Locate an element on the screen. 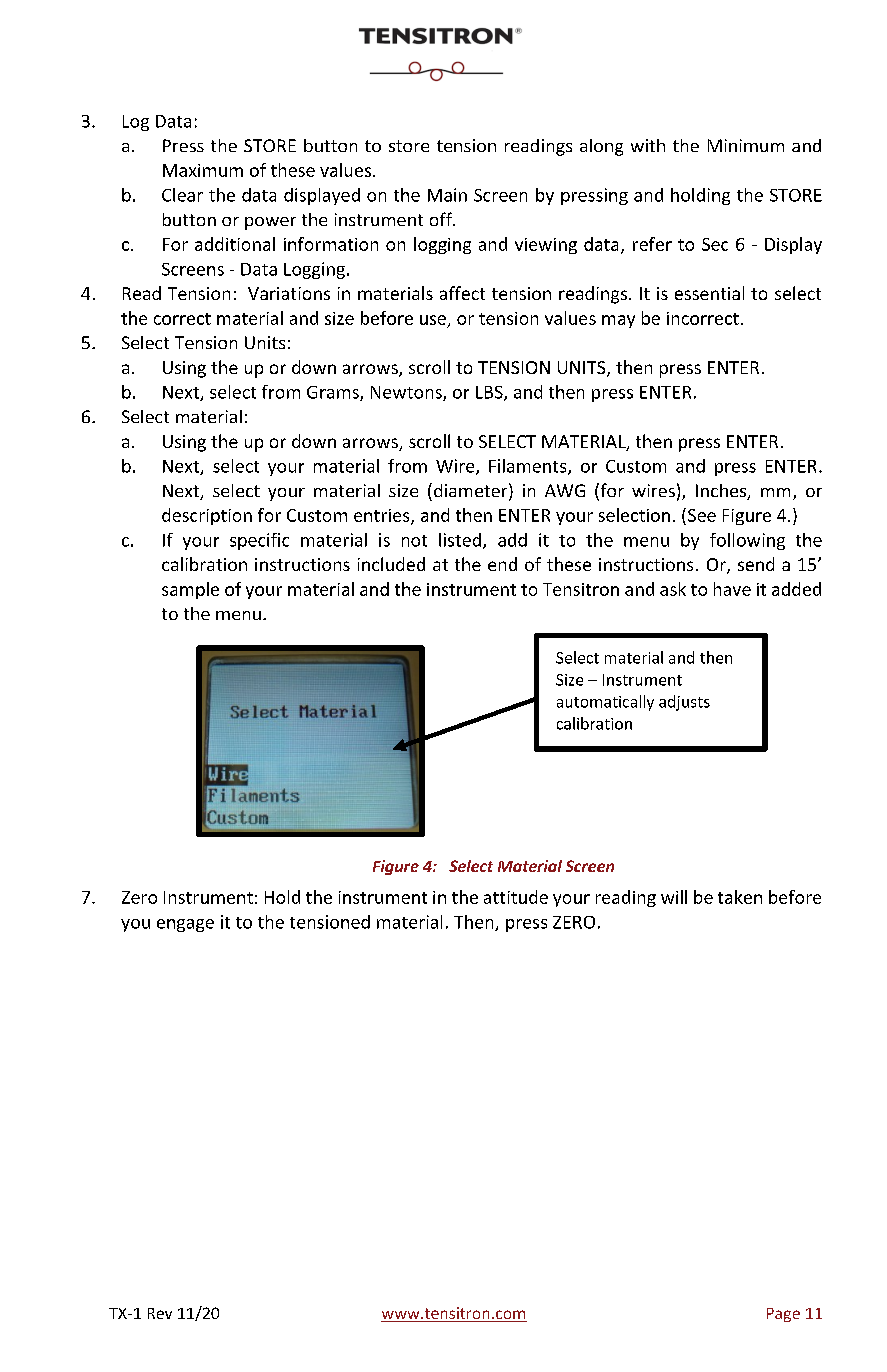 This screenshot has height=1372, width=887. Main is located at coordinates (447, 195).
